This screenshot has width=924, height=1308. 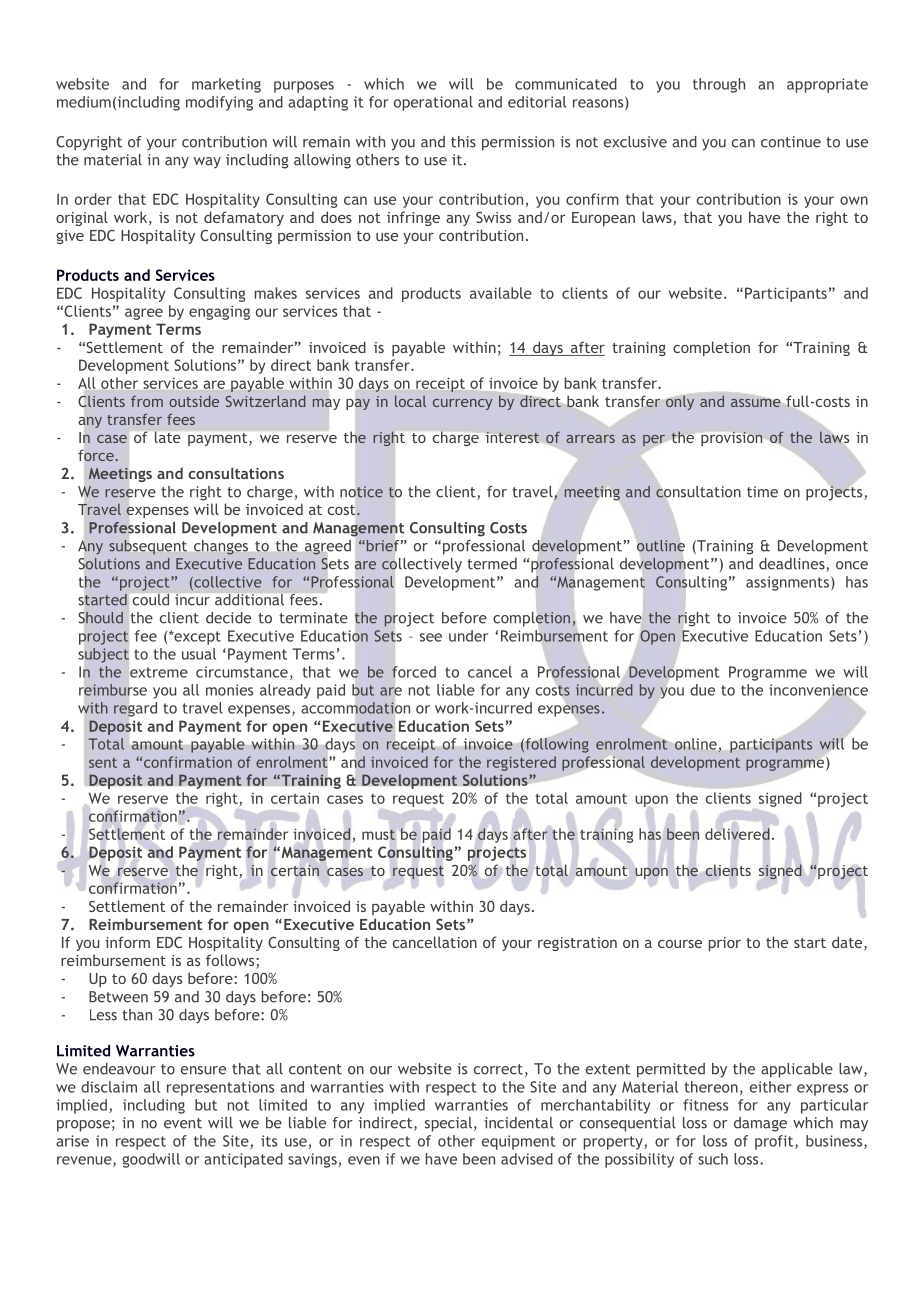 I want to click on continue, so click(x=791, y=142).
